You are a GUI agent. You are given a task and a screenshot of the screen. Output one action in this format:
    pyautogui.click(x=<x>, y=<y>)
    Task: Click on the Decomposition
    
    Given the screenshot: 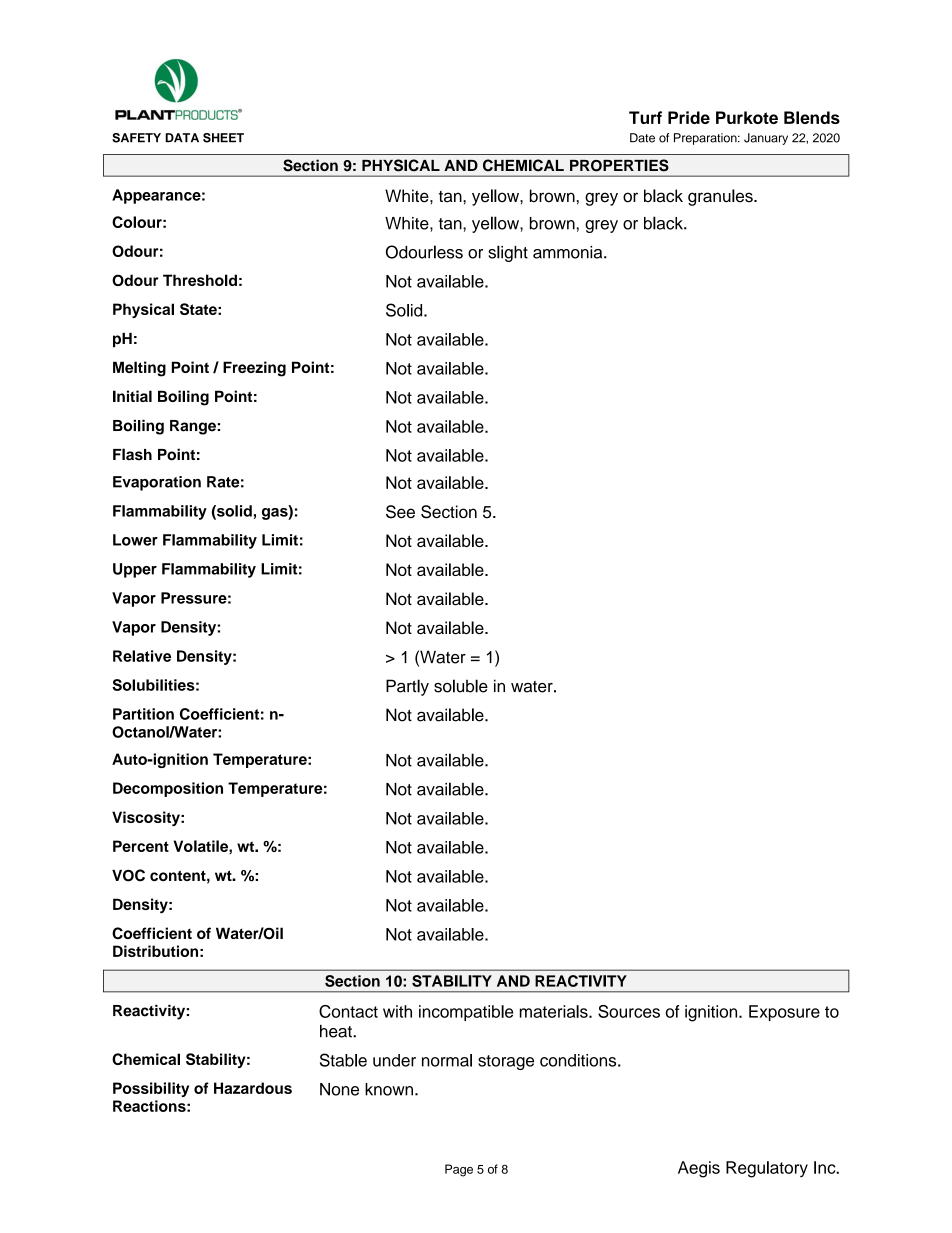 What is the action you would take?
    pyautogui.click(x=168, y=789)
